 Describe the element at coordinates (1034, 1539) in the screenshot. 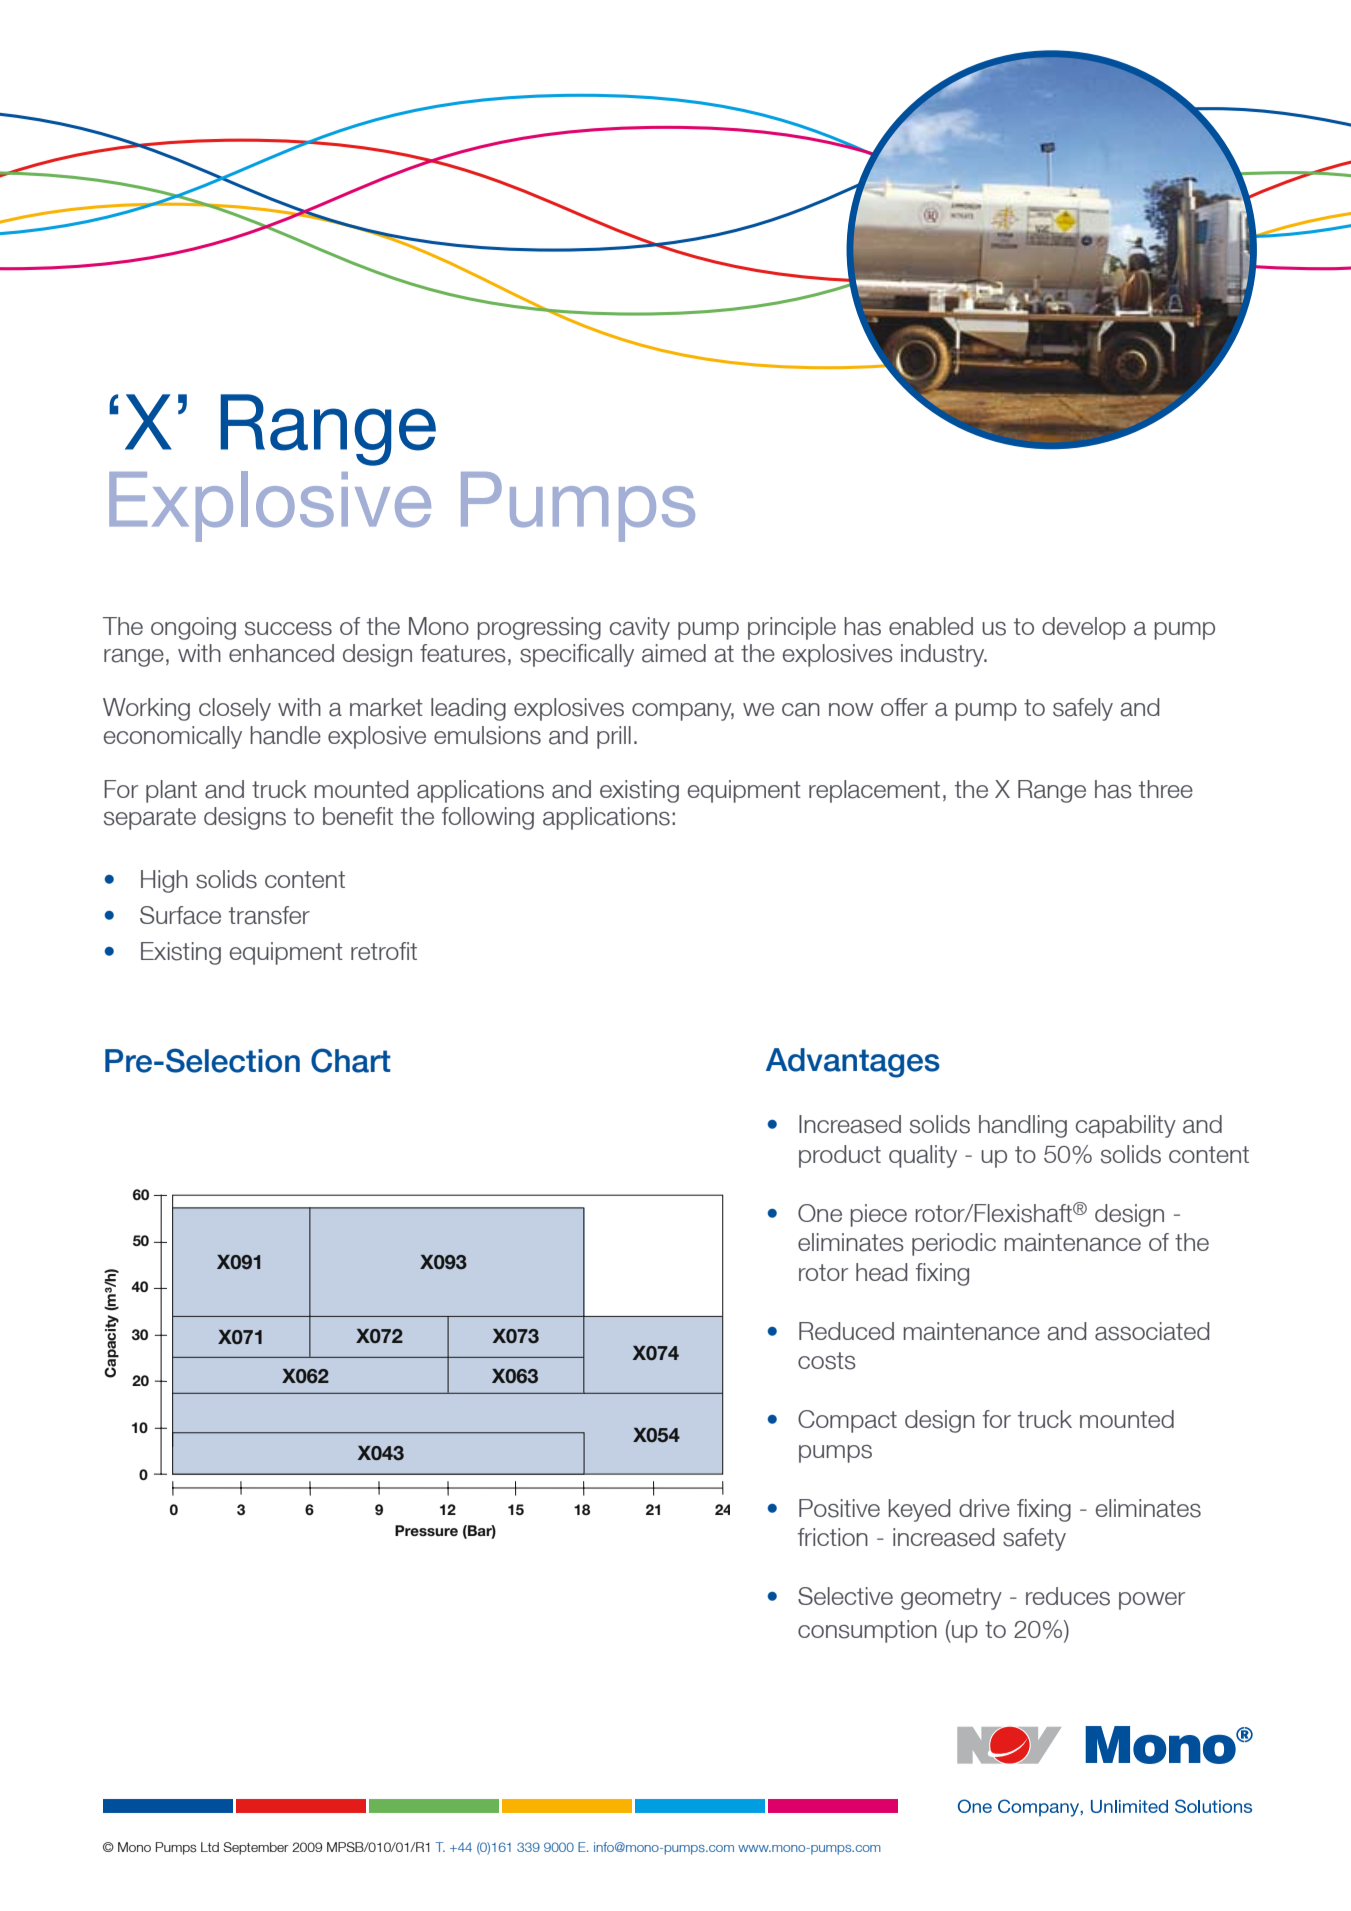

I see `safety` at that location.
